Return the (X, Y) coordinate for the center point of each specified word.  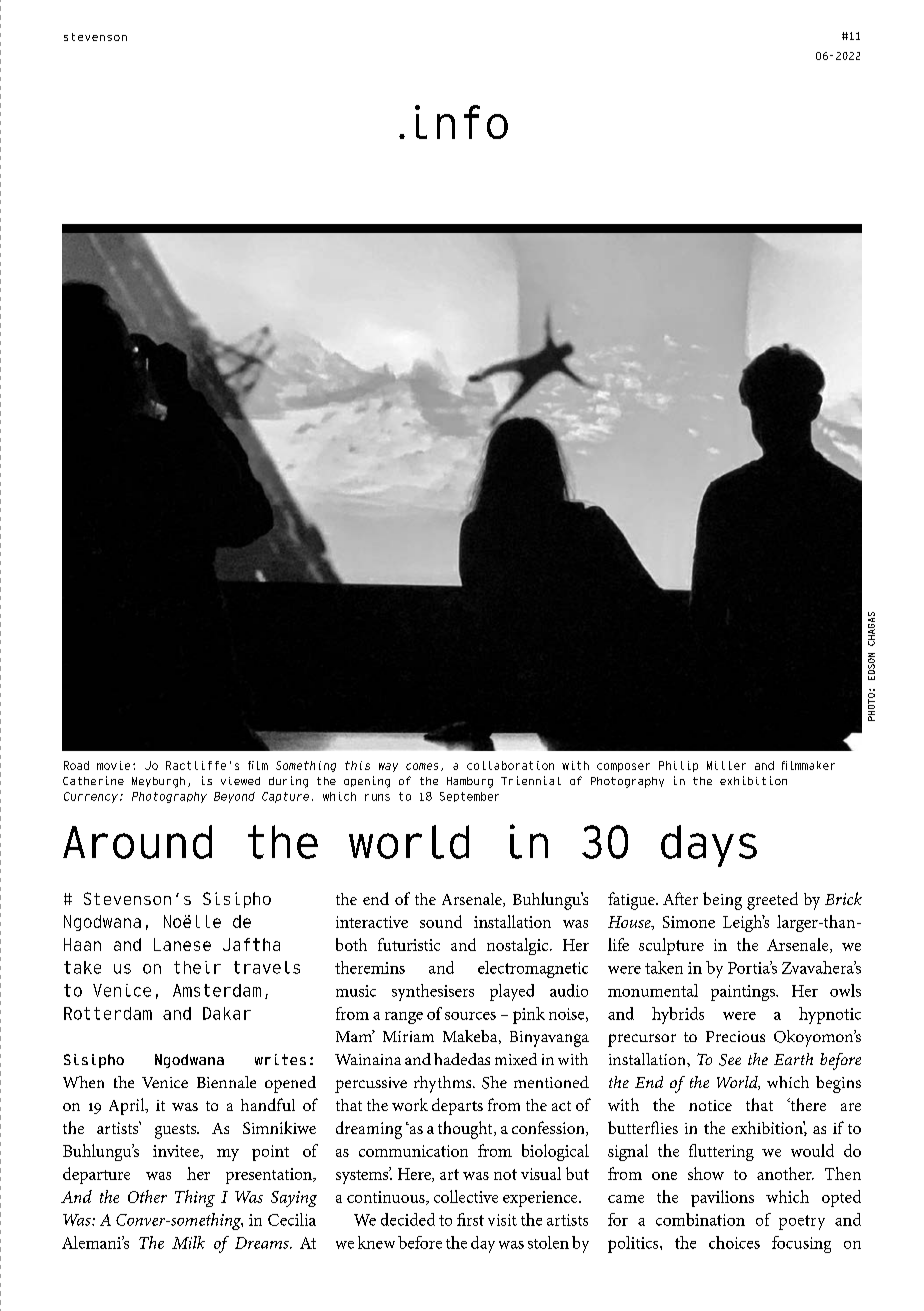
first (470, 1219)
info (461, 122)
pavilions (722, 1198)
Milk (188, 1242)
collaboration (510, 765)
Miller (726, 765)
